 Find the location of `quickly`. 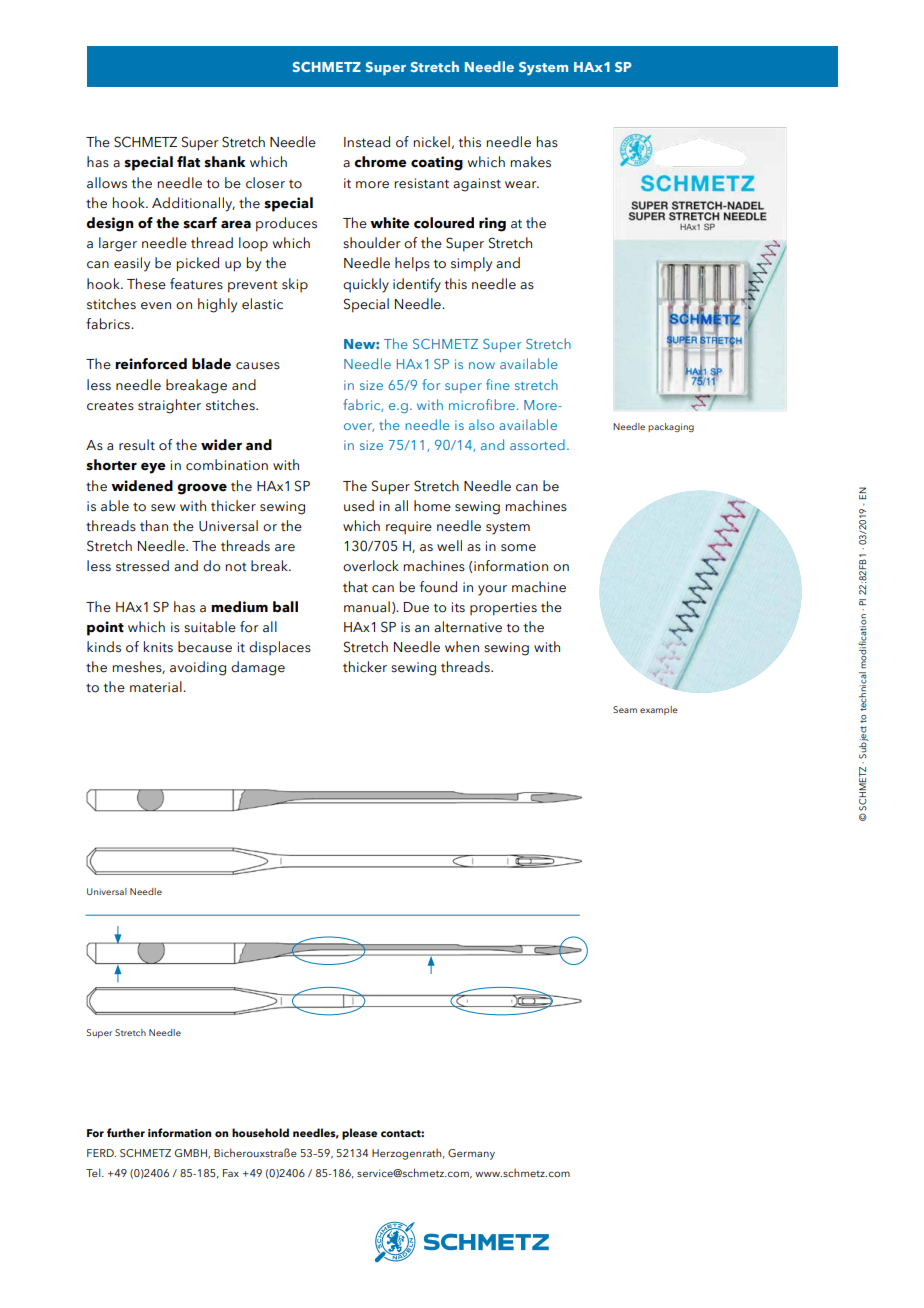

quickly is located at coordinates (366, 285).
